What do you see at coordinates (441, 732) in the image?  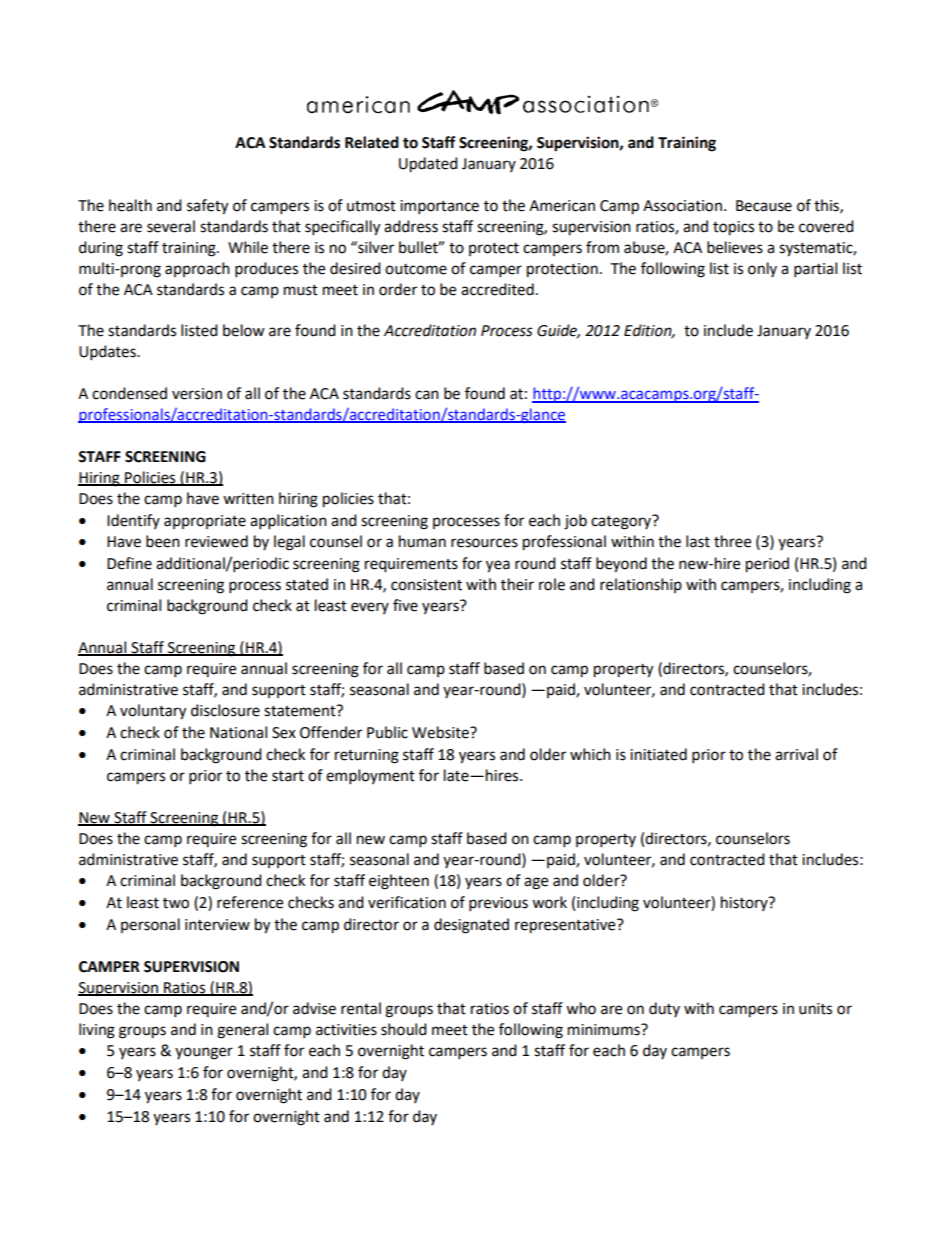 I see `Website` at bounding box center [441, 732].
